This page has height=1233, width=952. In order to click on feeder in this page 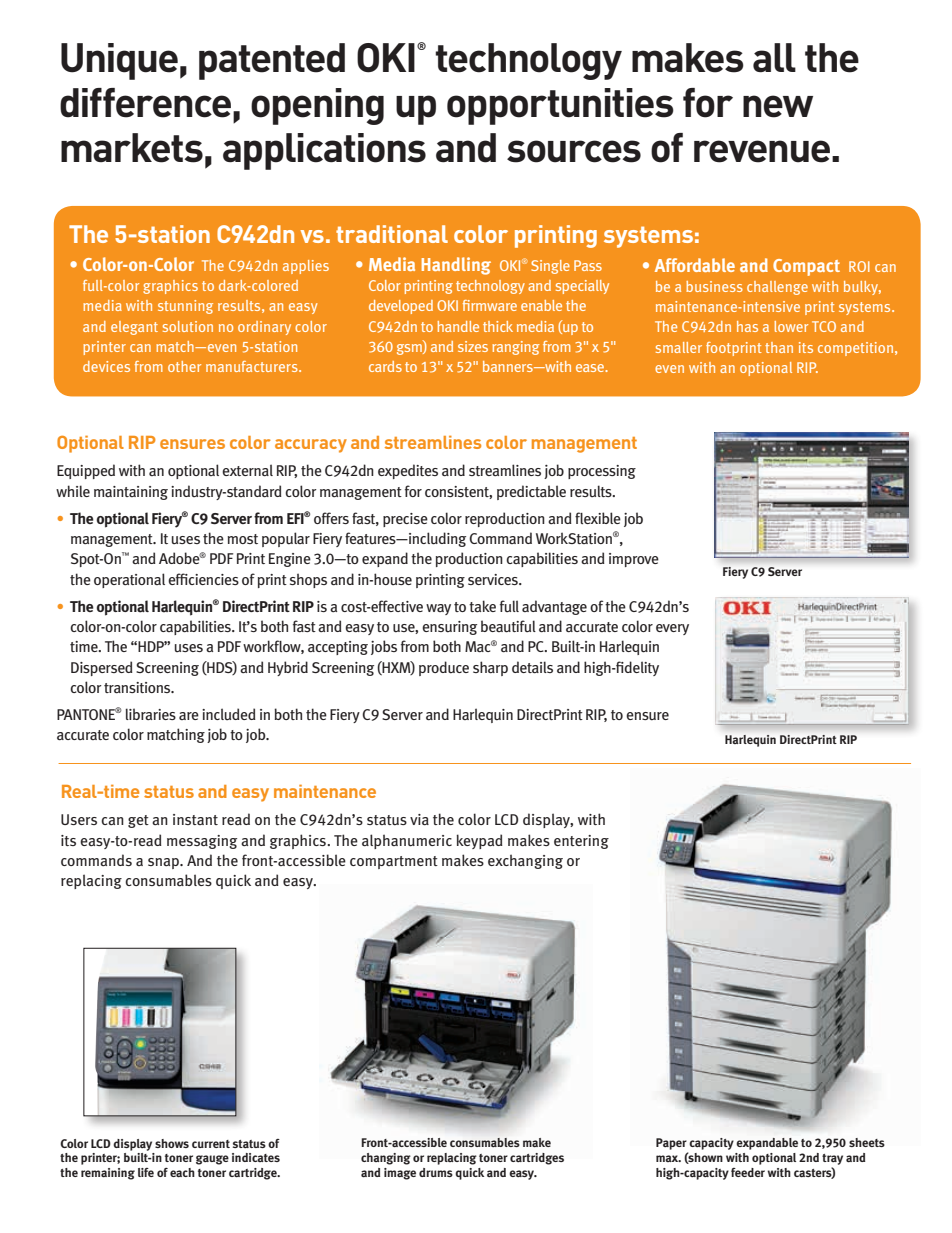, I will do `click(748, 1172)`.
